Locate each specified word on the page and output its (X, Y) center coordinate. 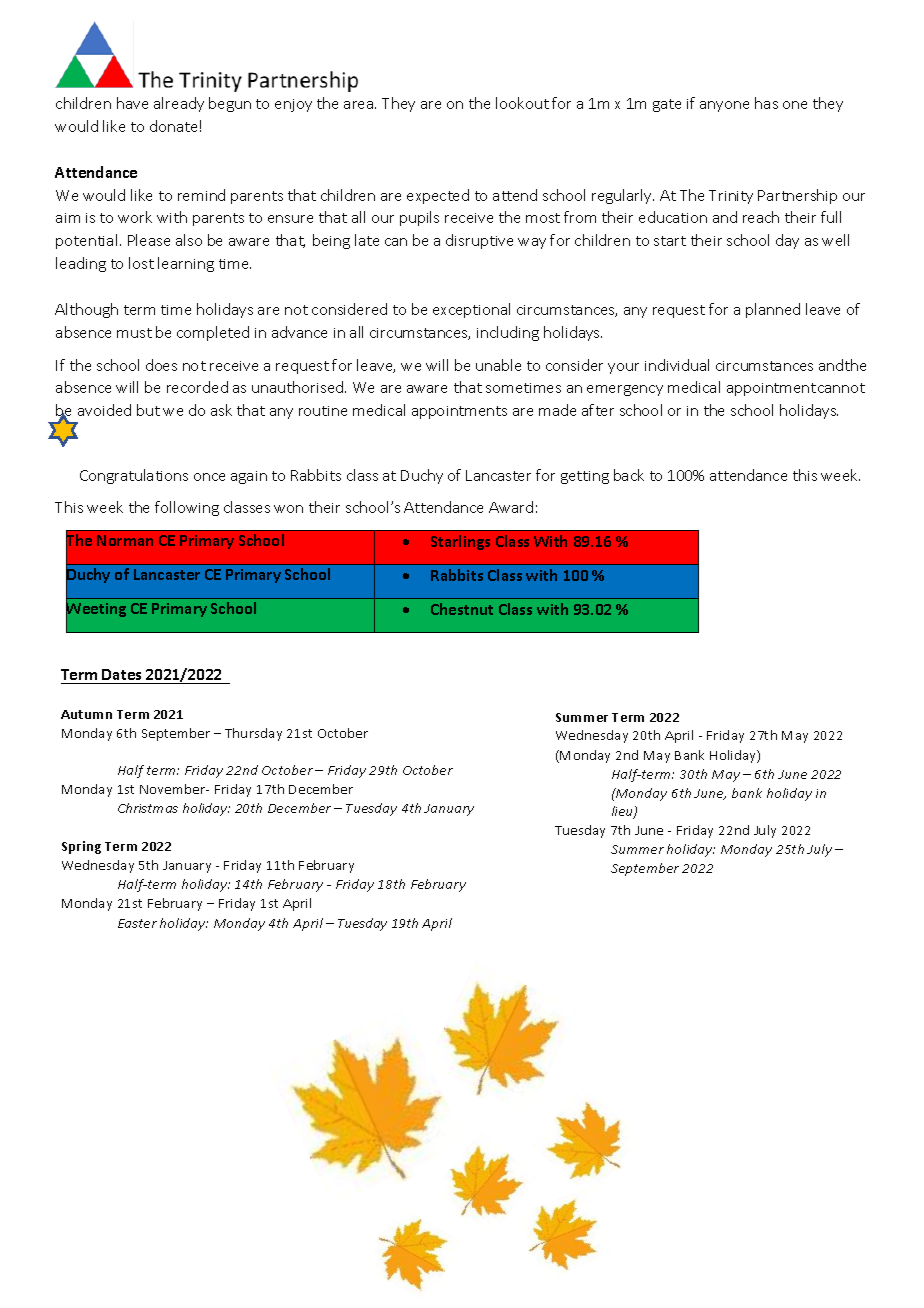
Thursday (253, 734)
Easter (137, 923)
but (148, 410)
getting (585, 477)
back (629, 475)
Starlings (460, 542)
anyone (724, 106)
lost (141, 263)
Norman (125, 540)
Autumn (86, 714)
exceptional (471, 310)
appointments (459, 412)
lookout (522, 103)
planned (773, 310)
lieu (623, 812)
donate (173, 126)
